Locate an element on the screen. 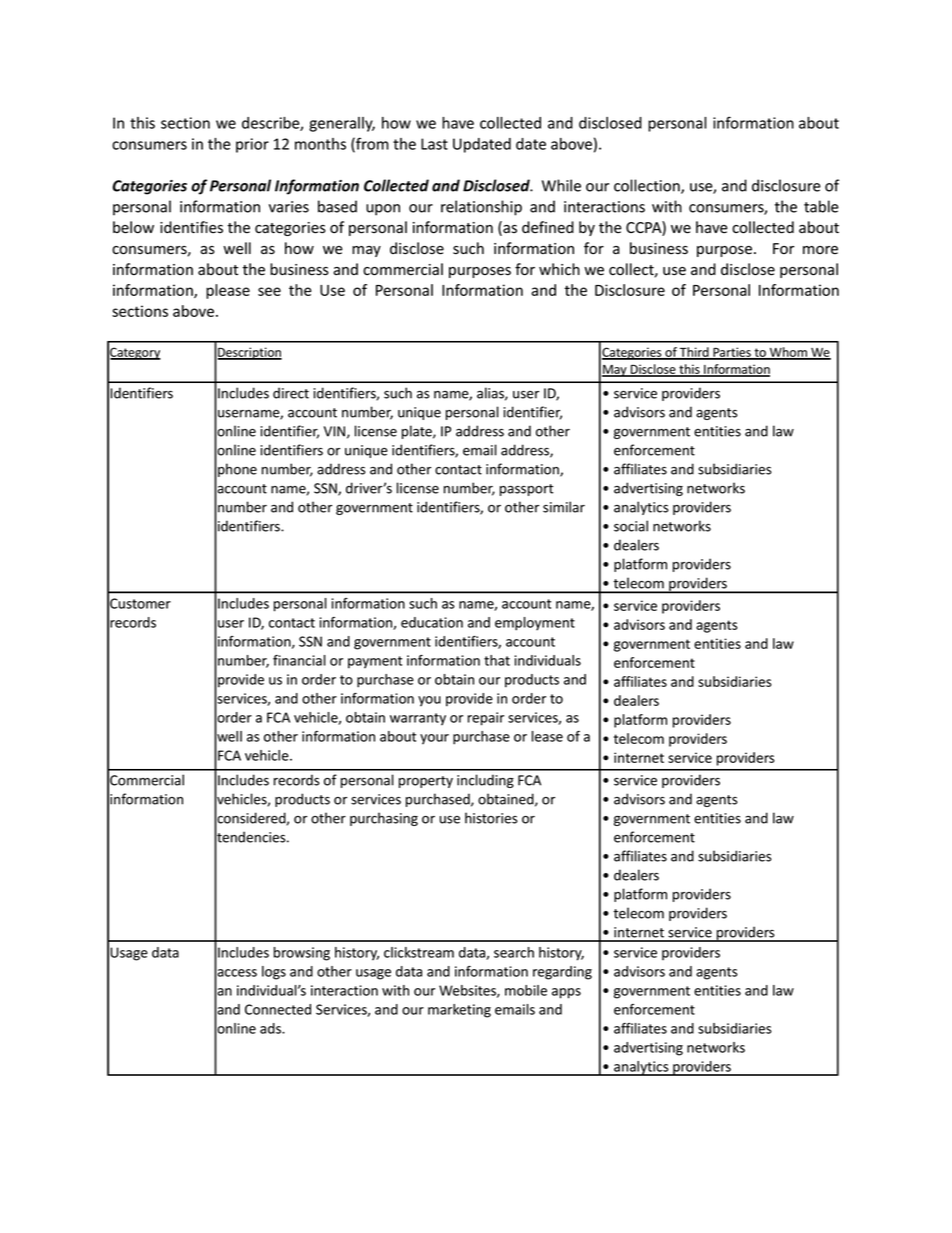 This screenshot has width=952, height=1233. employment is located at coordinates (535, 624).
